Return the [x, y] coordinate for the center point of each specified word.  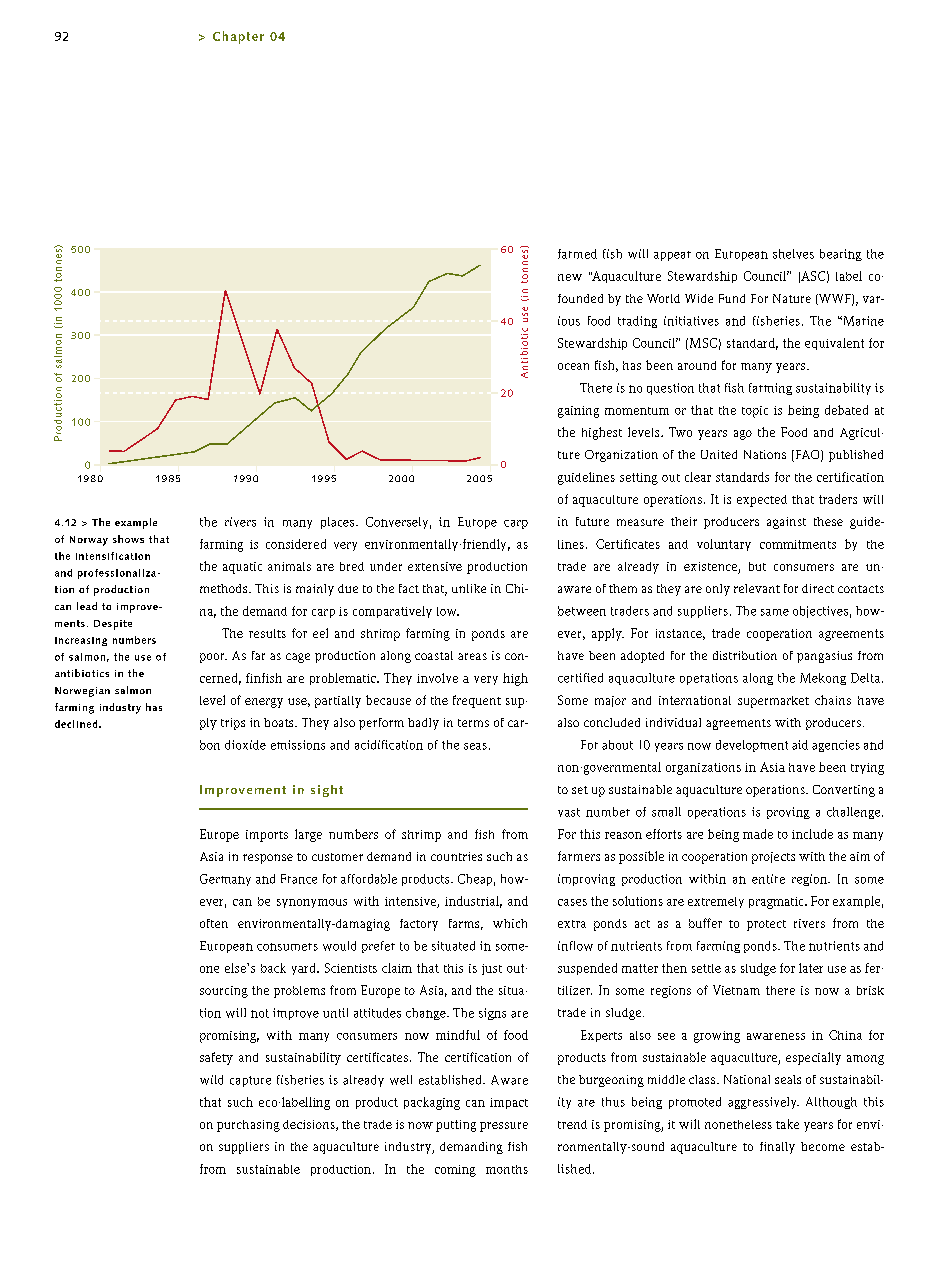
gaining [578, 412]
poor [213, 658]
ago [743, 435]
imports [267, 836]
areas [472, 656]
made [758, 834]
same [775, 612]
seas [475, 746]
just [492, 969]
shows [128, 539]
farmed [577, 254]
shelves [793, 254]
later [811, 968]
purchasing [248, 1126]
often [214, 923]
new [570, 277]
